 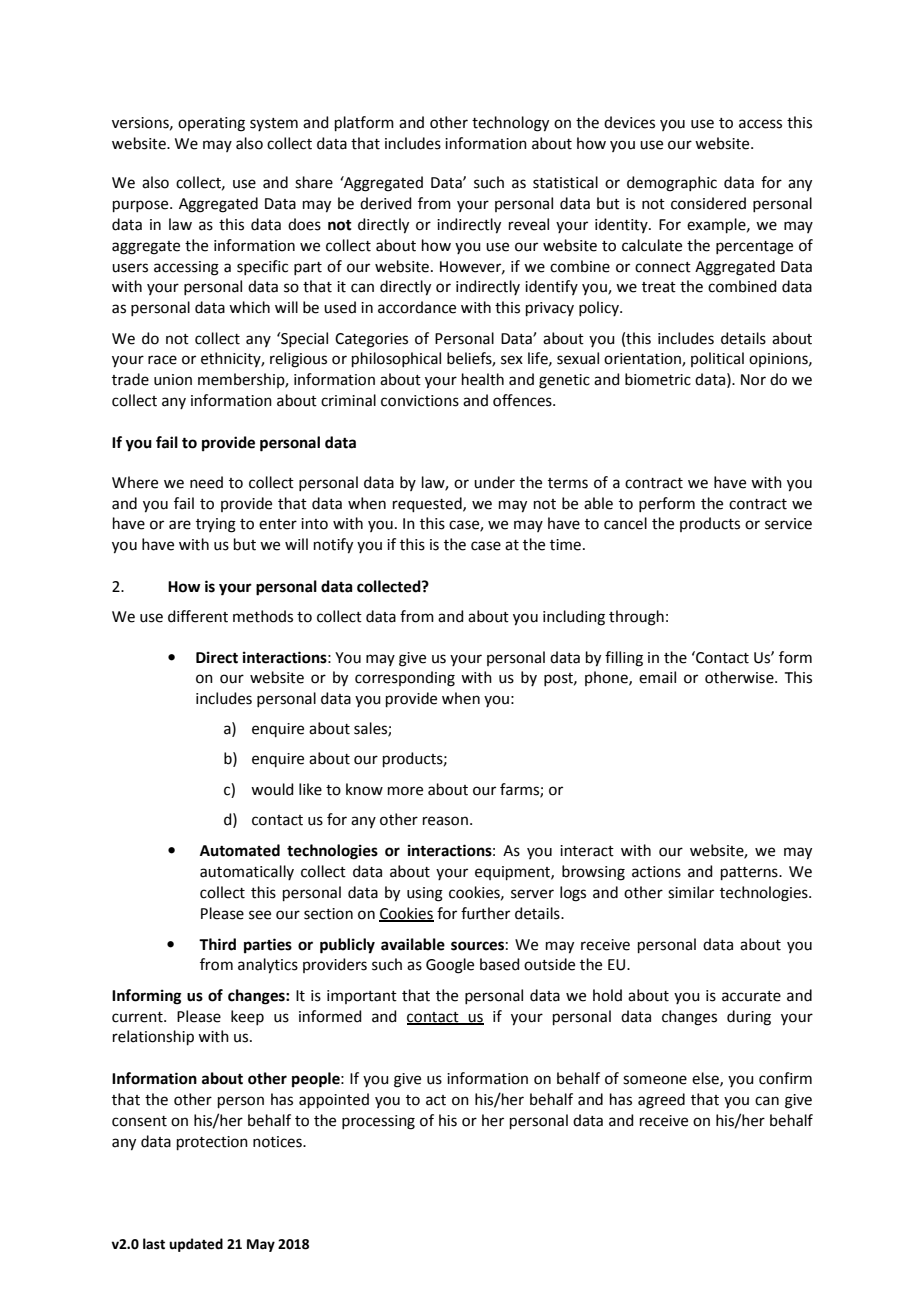 What do you see at coordinates (198, 616) in the page?
I see `different` at bounding box center [198, 616].
